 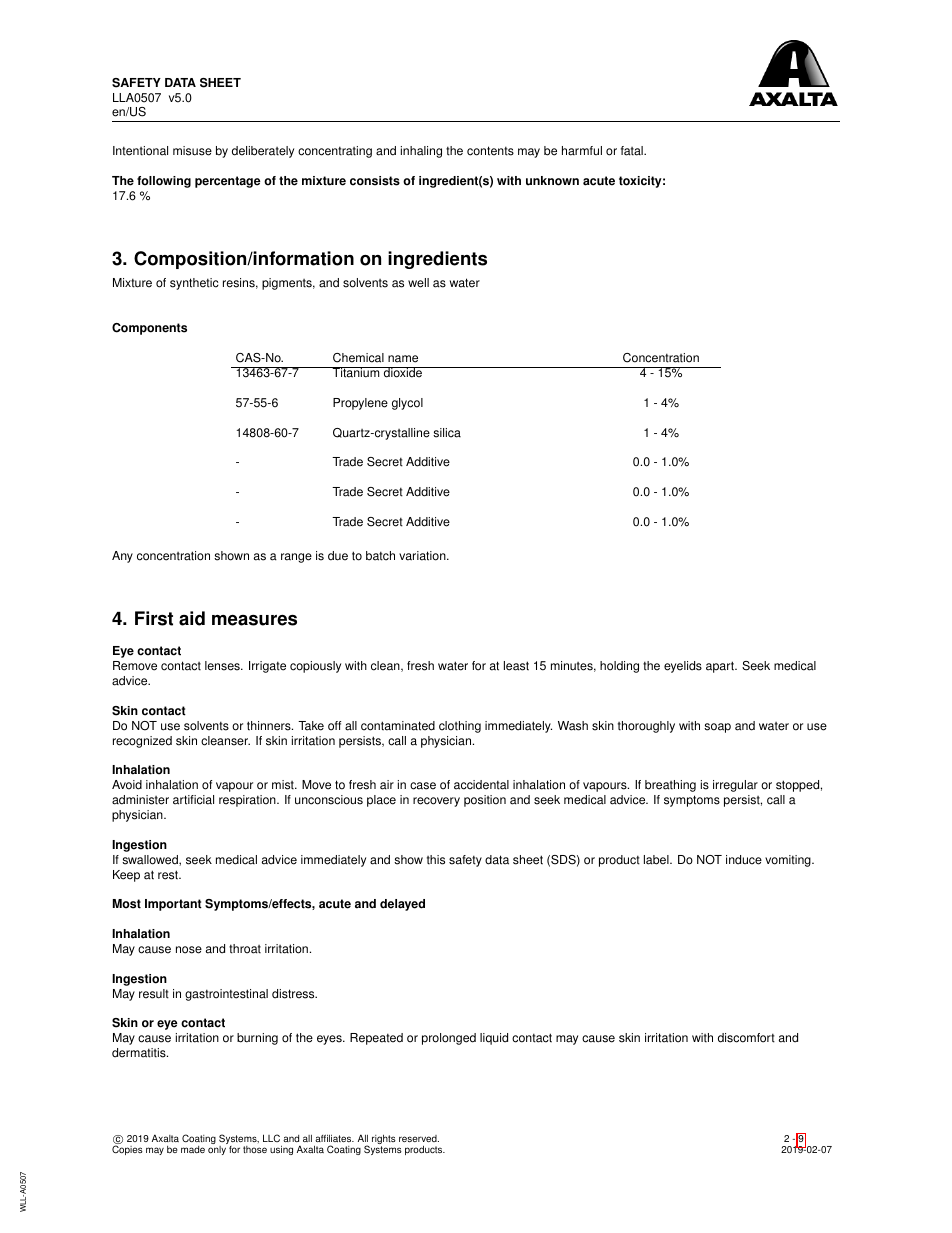 I want to click on made, so click(x=193, y=1149).
